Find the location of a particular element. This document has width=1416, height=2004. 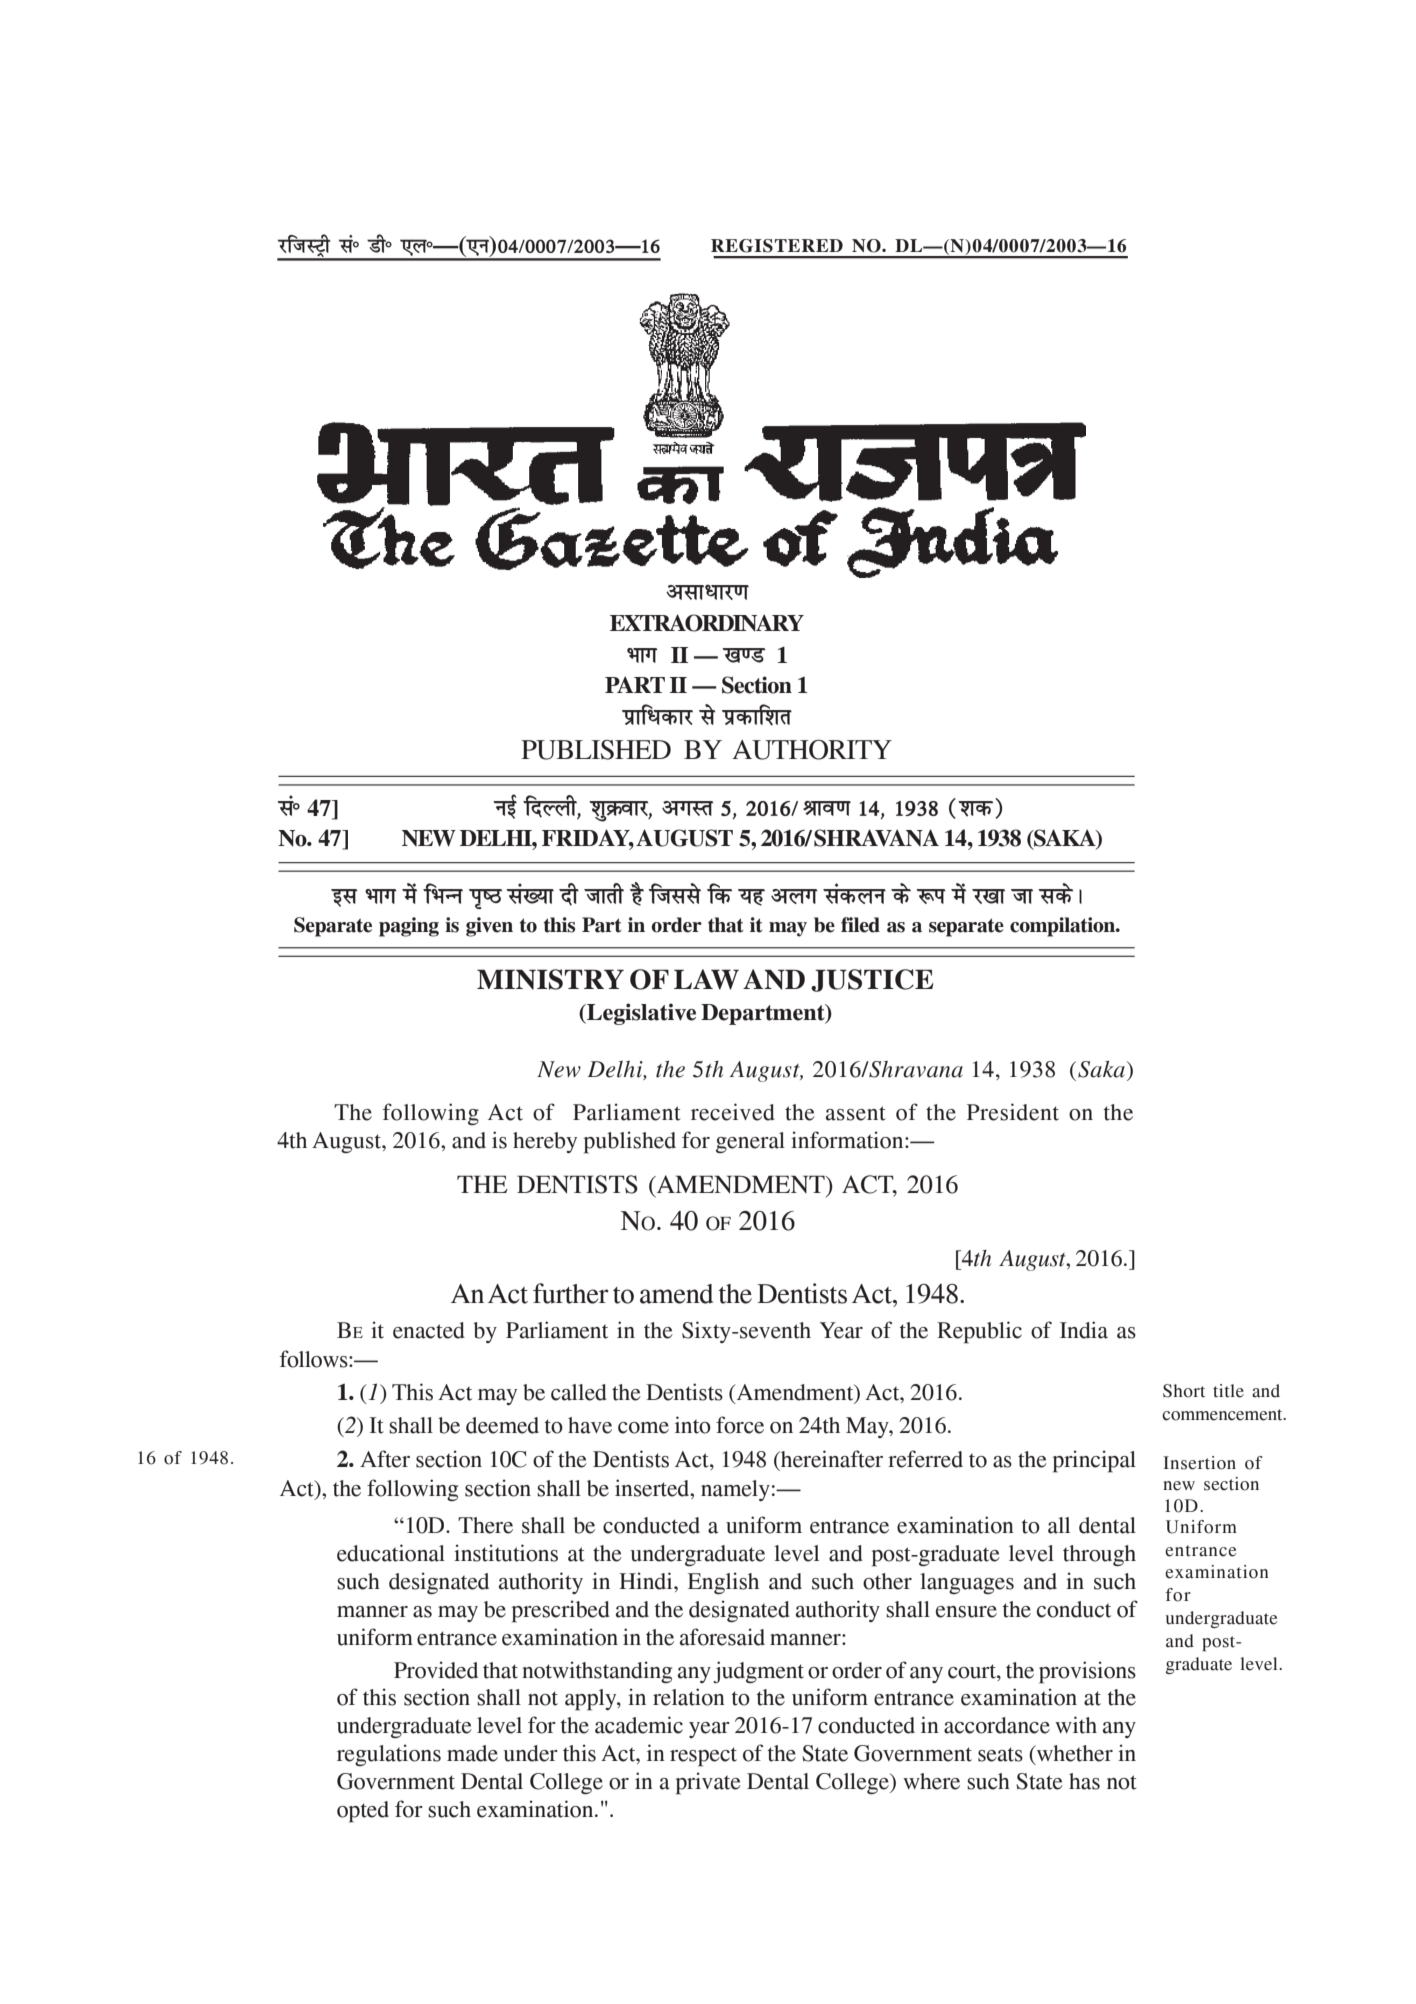

REGISTERED is located at coordinates (777, 246).
